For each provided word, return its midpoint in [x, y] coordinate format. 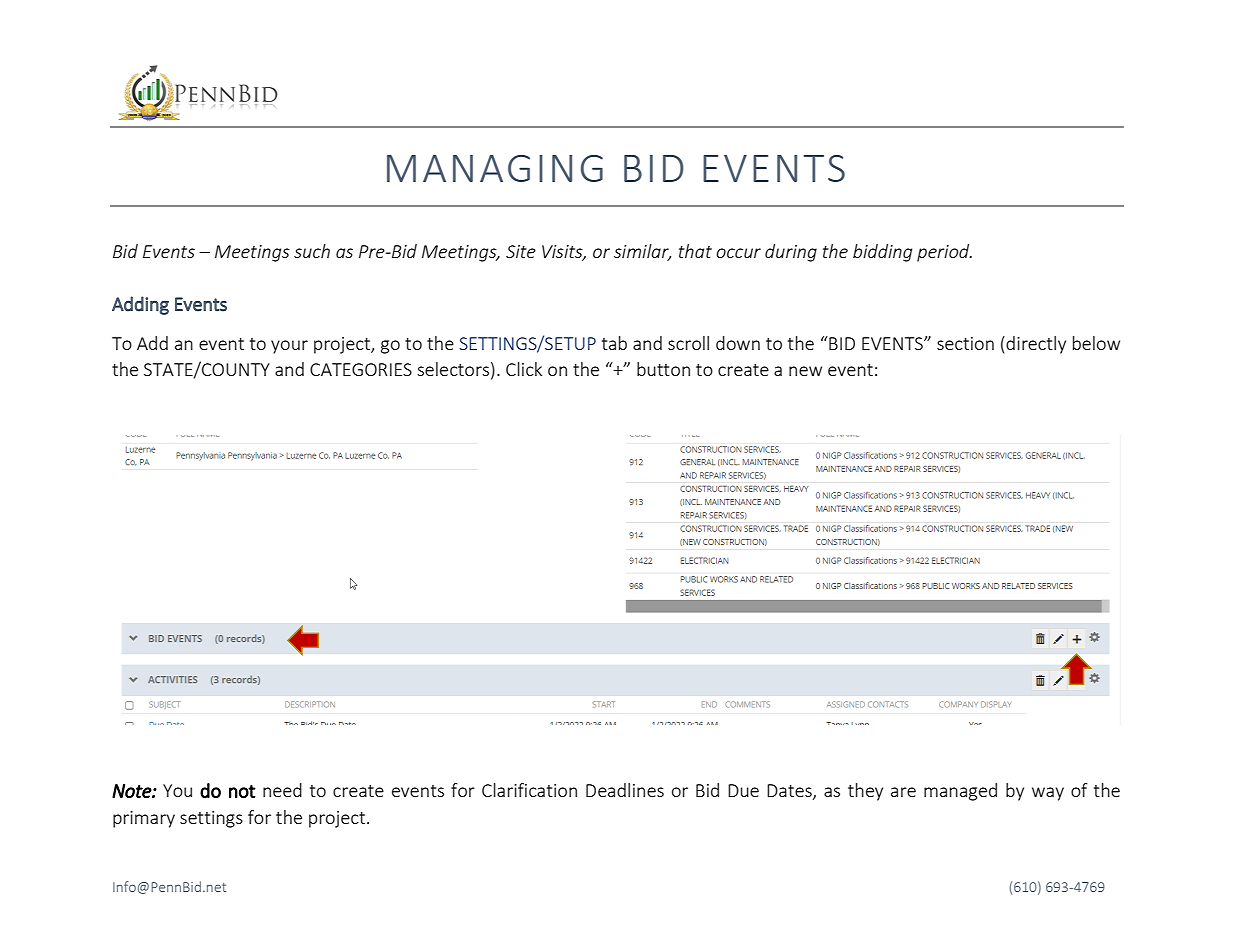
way [1048, 794]
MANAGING [495, 168]
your [289, 347]
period [944, 253]
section [965, 343]
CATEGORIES [361, 369]
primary [144, 819]
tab [614, 343]
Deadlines [625, 790]
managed [960, 792]
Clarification [529, 790]
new [805, 371]
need [282, 790]
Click [524, 369]
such [312, 251]
